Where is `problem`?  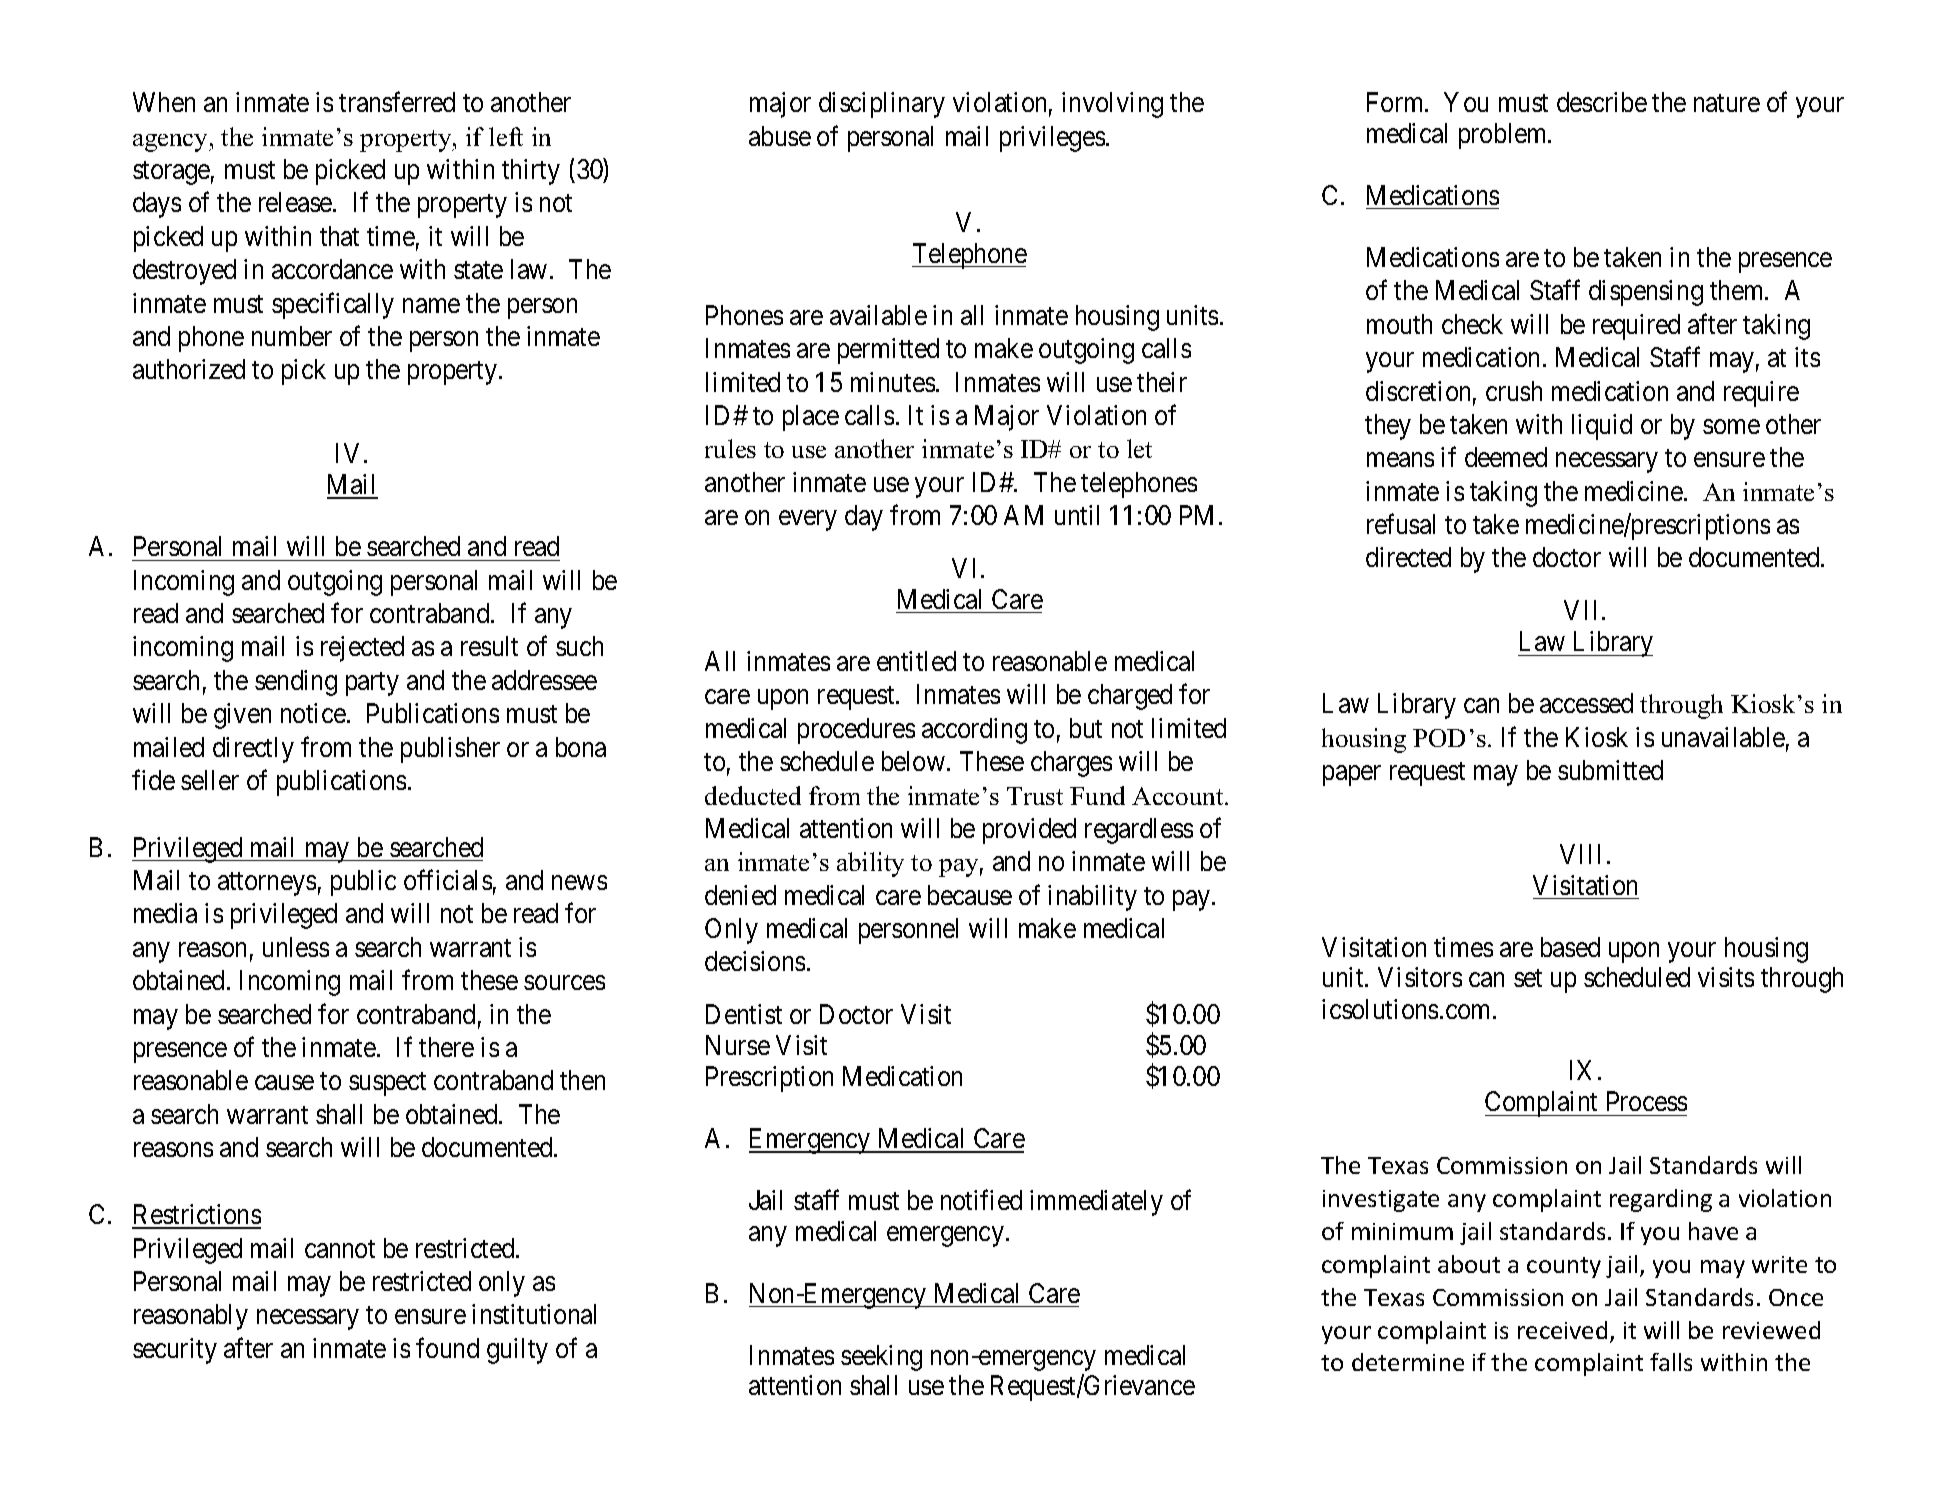 problem is located at coordinates (1504, 136).
